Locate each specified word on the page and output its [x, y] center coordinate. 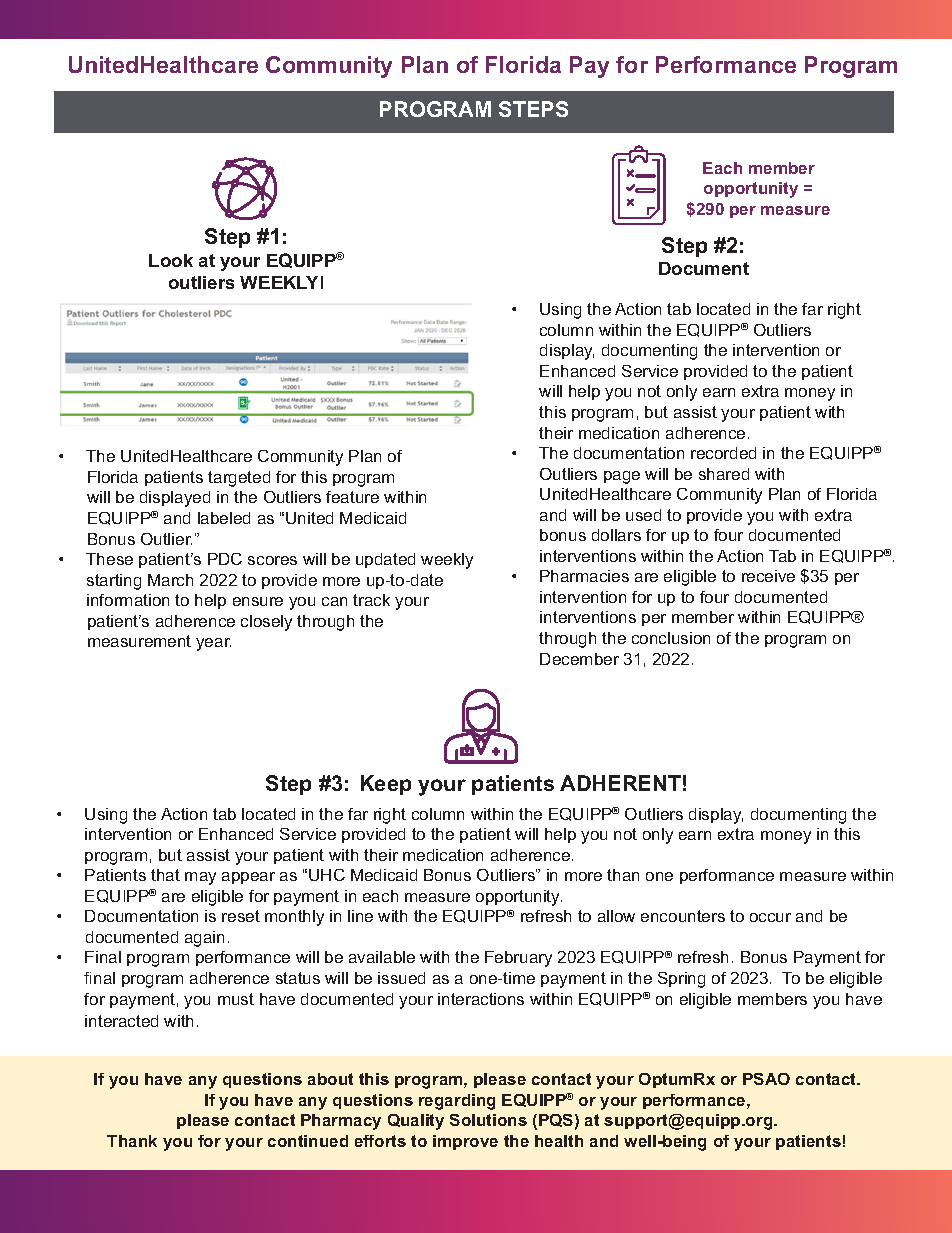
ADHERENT [620, 783]
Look [171, 260]
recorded [723, 453]
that [165, 875]
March [170, 580]
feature [352, 497]
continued [308, 1141]
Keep [386, 785]
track [371, 600]
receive [768, 576]
